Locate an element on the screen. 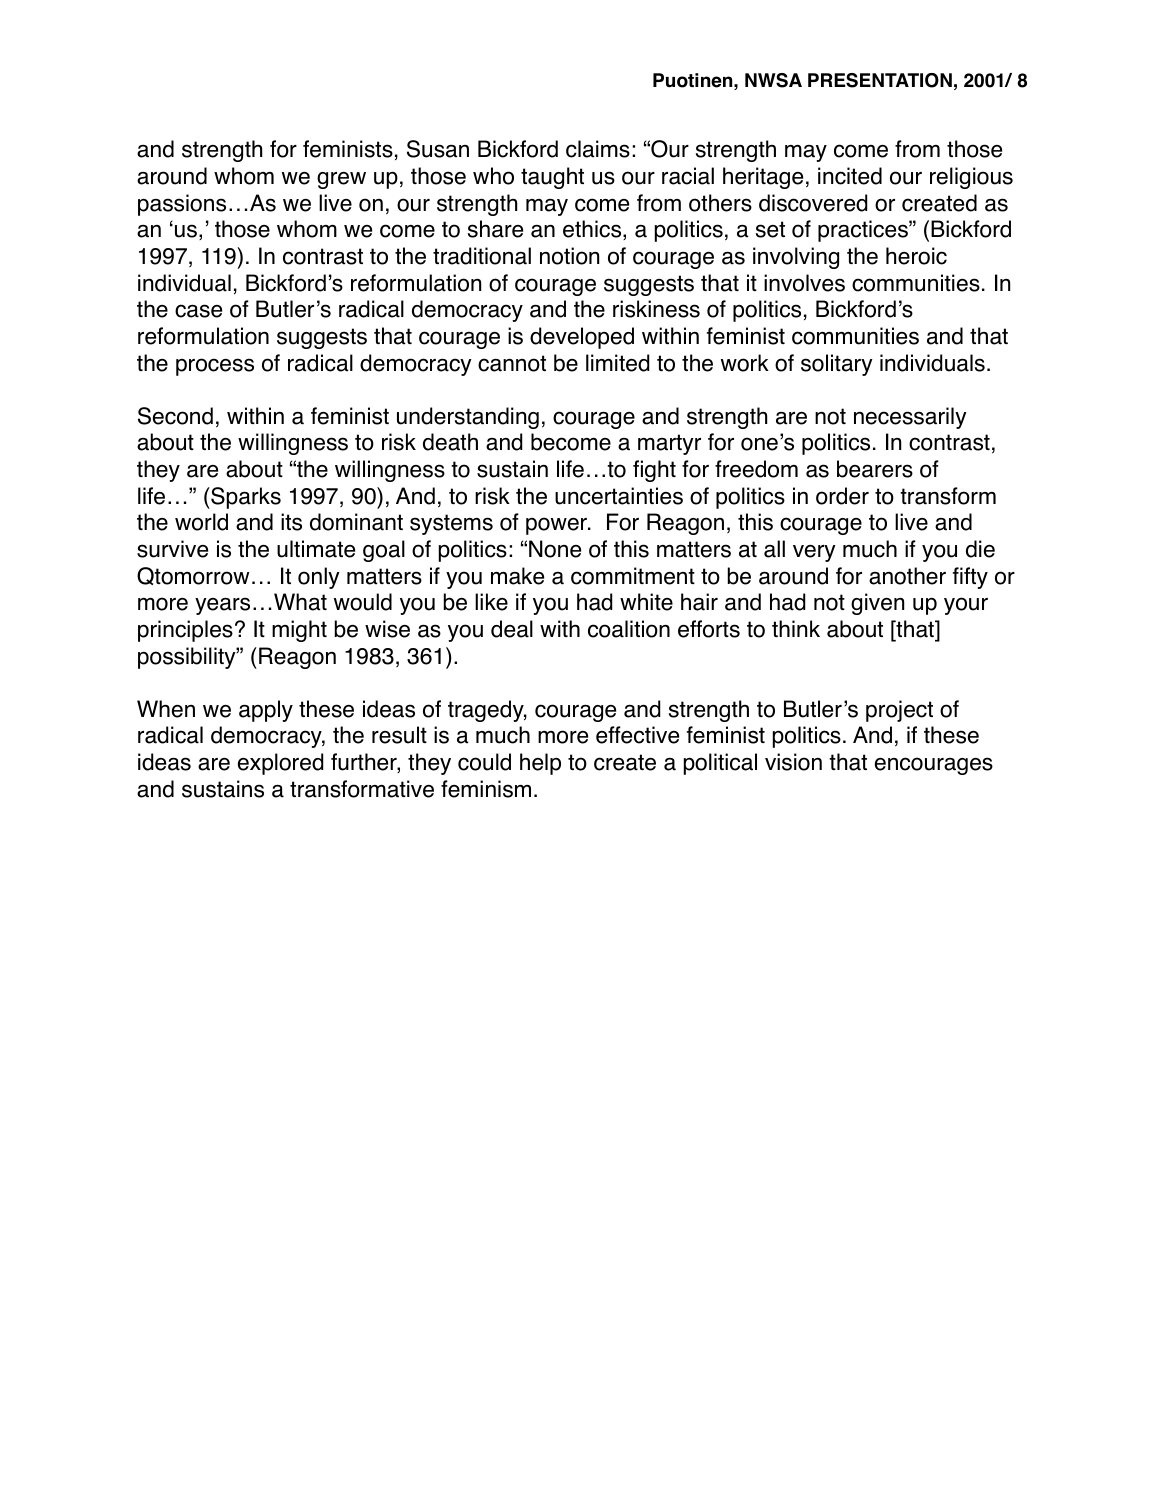  help is located at coordinates (540, 764).
